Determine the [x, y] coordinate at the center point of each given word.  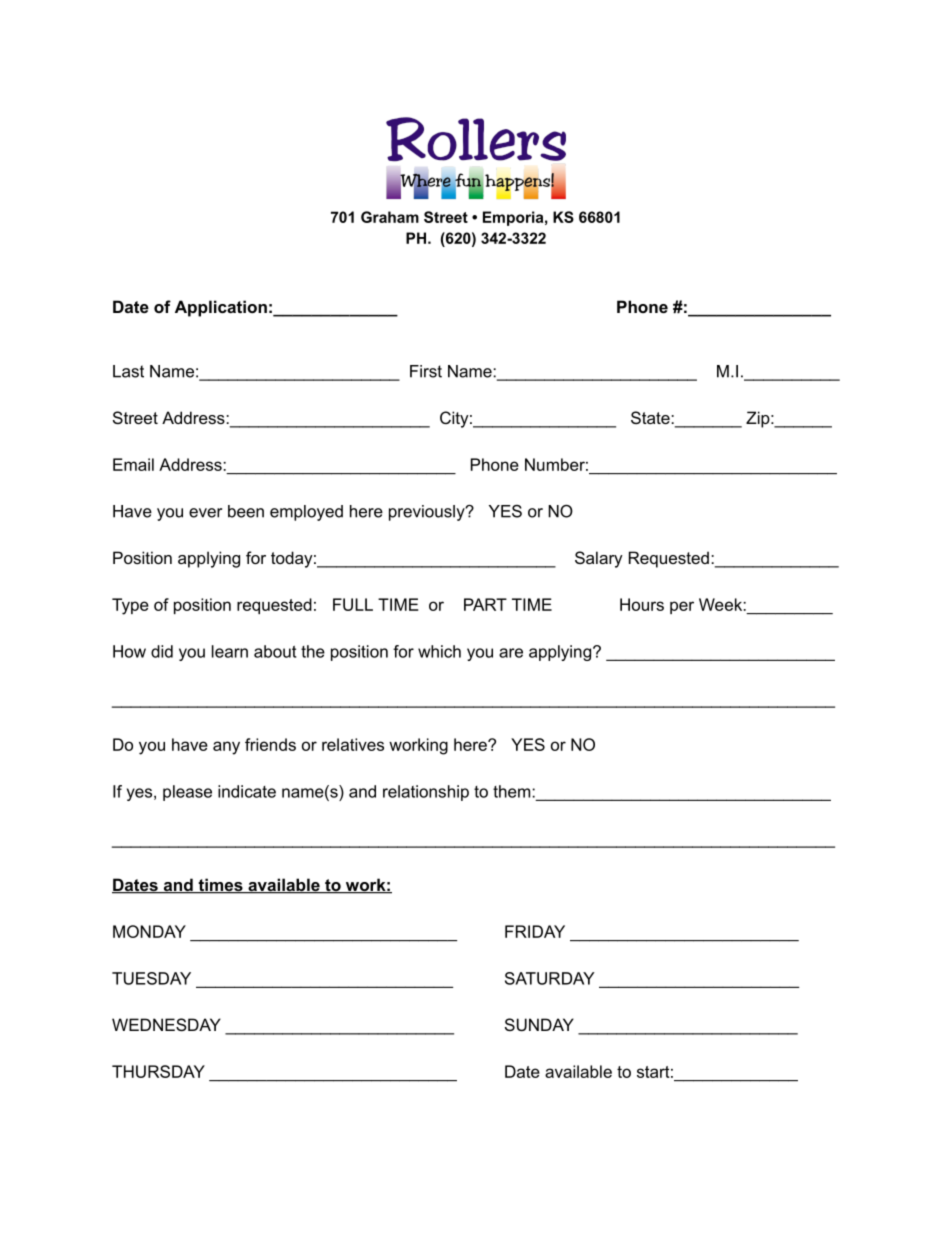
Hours [642, 604]
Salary [599, 559]
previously [428, 513]
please [187, 793]
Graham [390, 217]
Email [133, 464]
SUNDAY [539, 1024]
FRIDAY [535, 931]
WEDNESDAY [166, 1024]
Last [128, 371]
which [439, 651]
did [162, 651]
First [426, 371]
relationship [426, 793]
